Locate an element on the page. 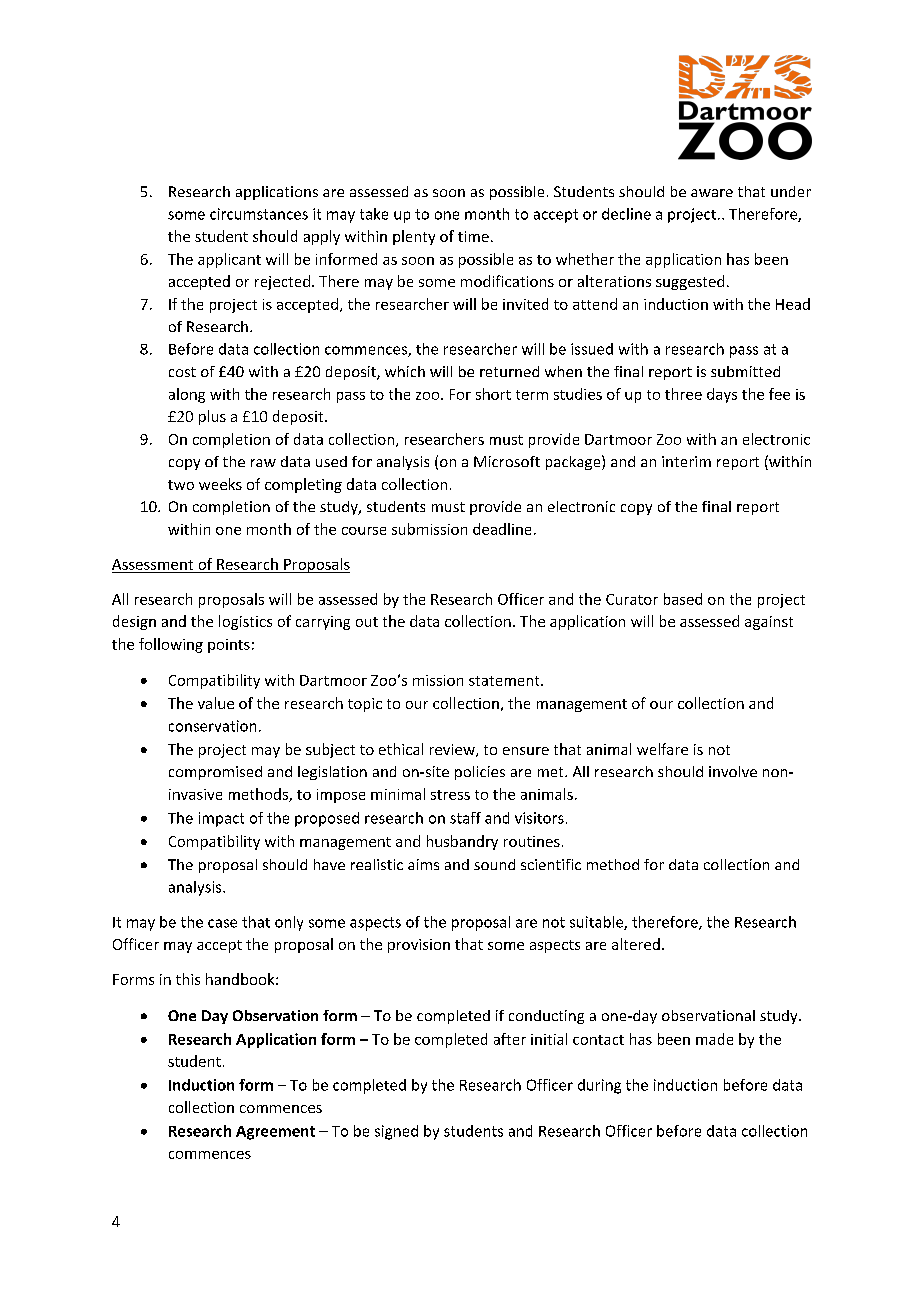 The image size is (924, 1308). against is located at coordinates (769, 623).
